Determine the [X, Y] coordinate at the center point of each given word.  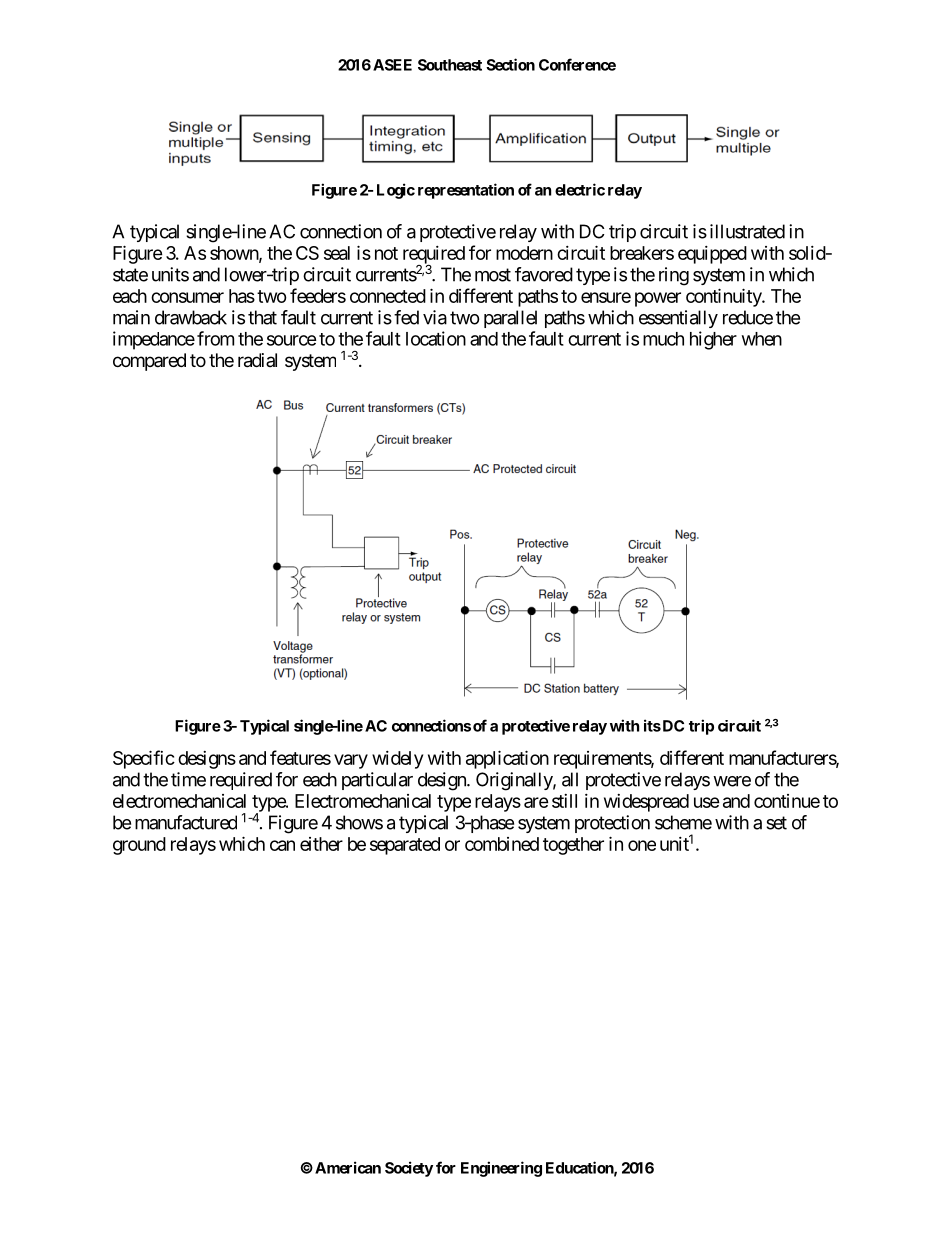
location [436, 338]
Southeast [450, 65]
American [348, 1167]
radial [257, 360]
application [507, 759]
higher [713, 340]
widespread [646, 803]
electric [580, 189]
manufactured [186, 822]
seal [337, 253]
